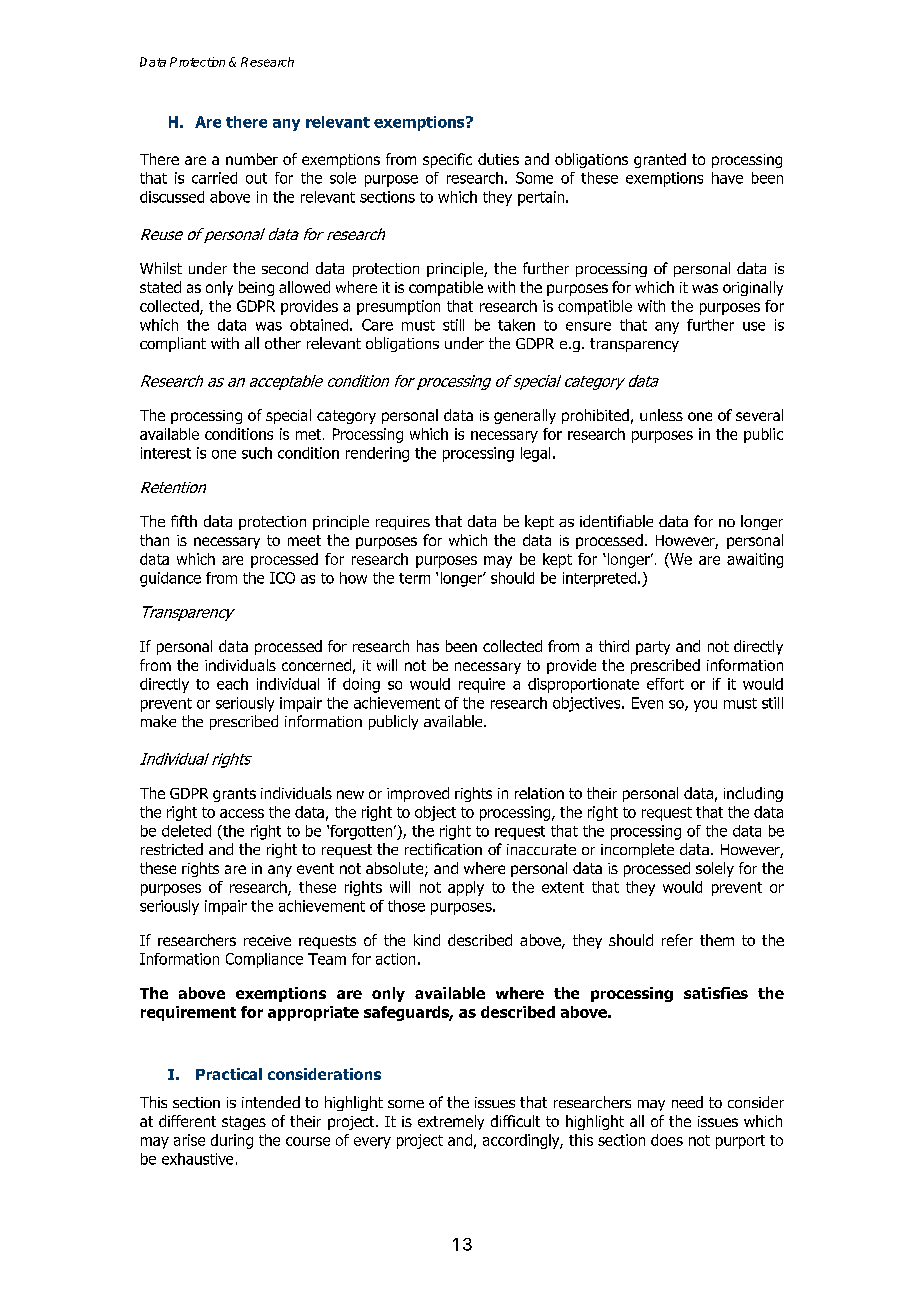  What do you see at coordinates (451, 1122) in the page?
I see `extremely` at bounding box center [451, 1122].
